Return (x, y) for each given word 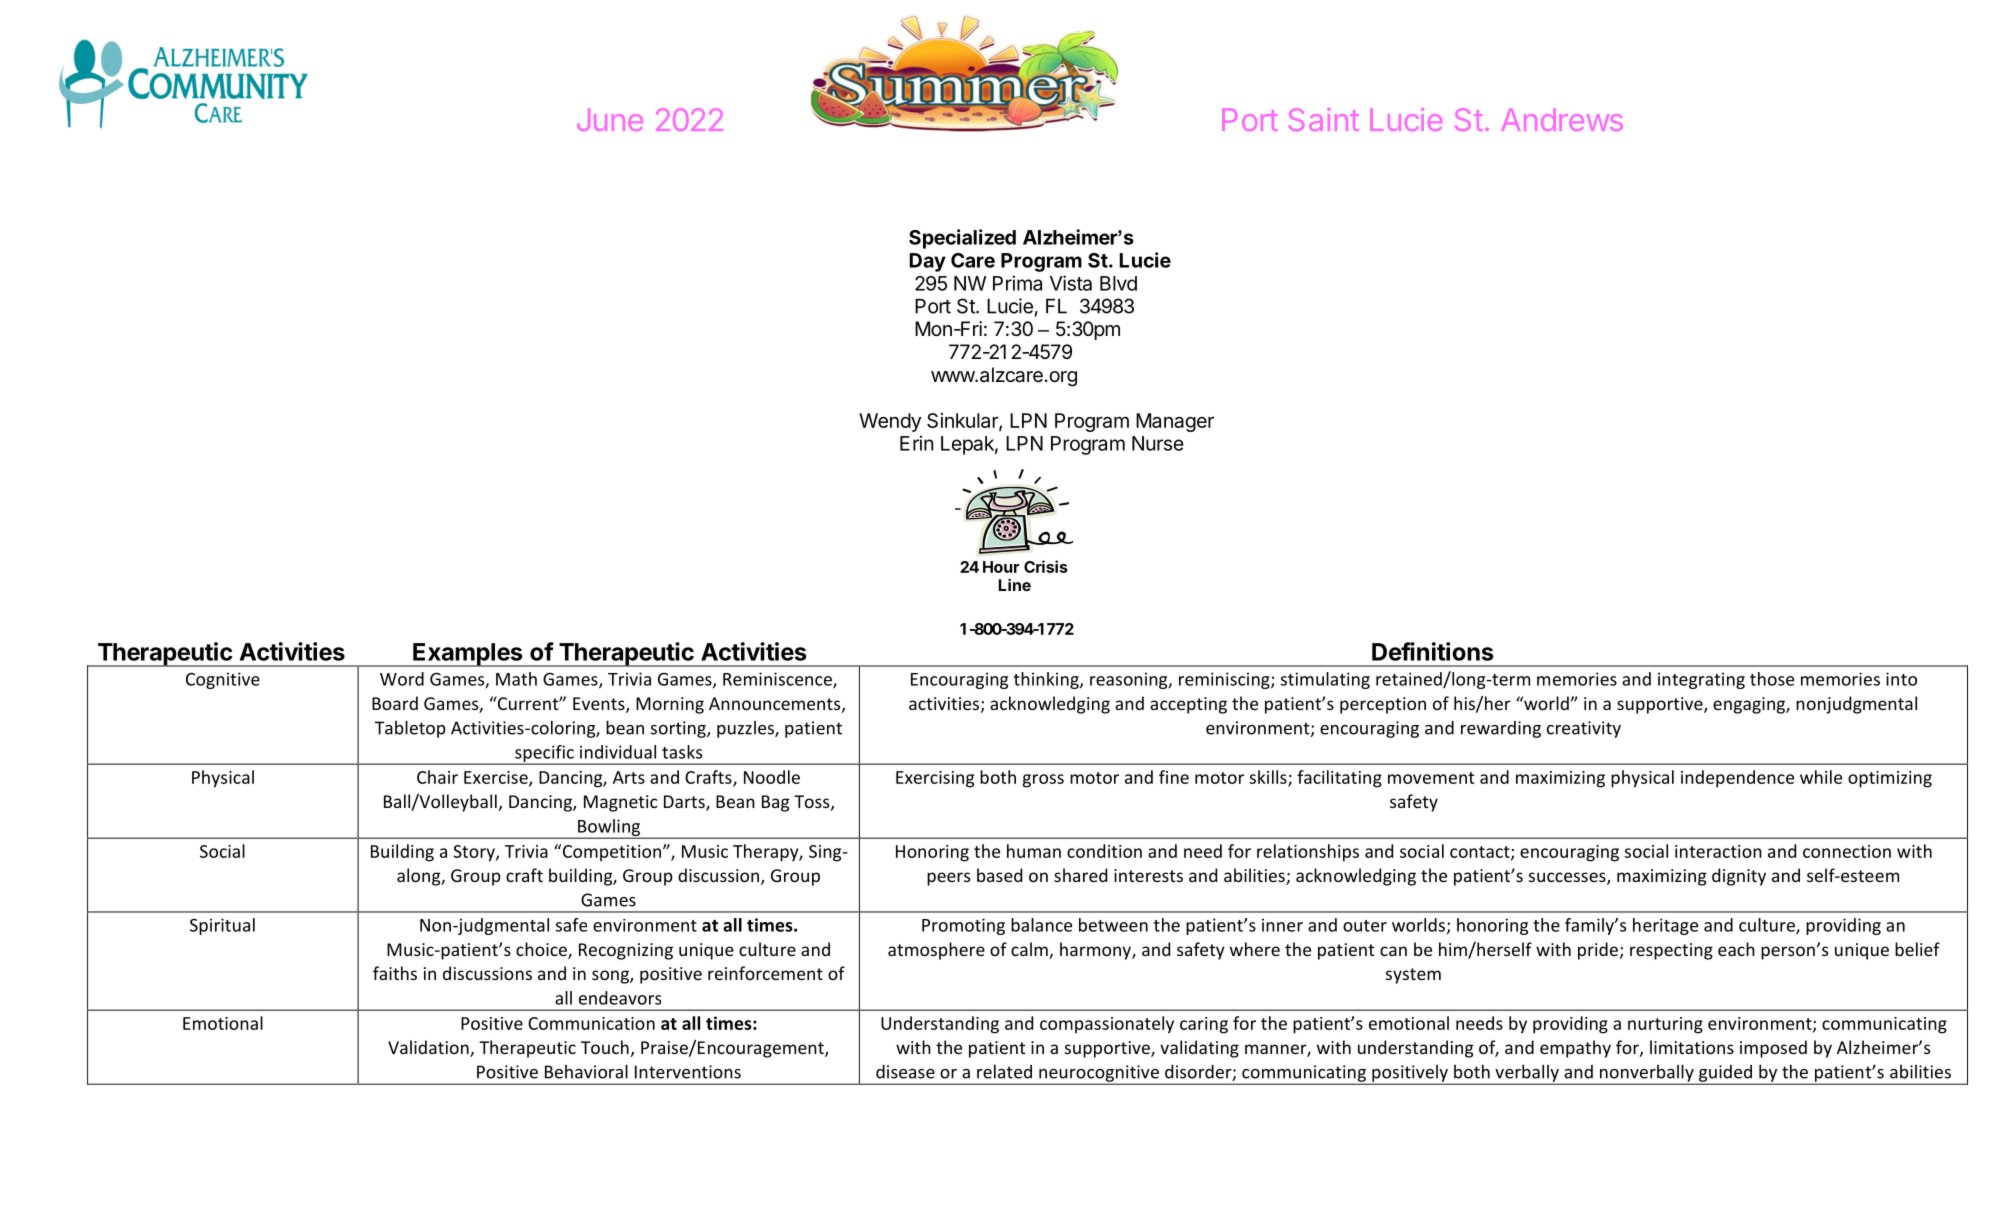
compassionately (1107, 1025)
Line (1015, 585)
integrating (1701, 680)
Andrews (1562, 120)
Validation (429, 1048)
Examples (468, 655)
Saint (1324, 119)
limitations (1692, 1047)
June (610, 120)
